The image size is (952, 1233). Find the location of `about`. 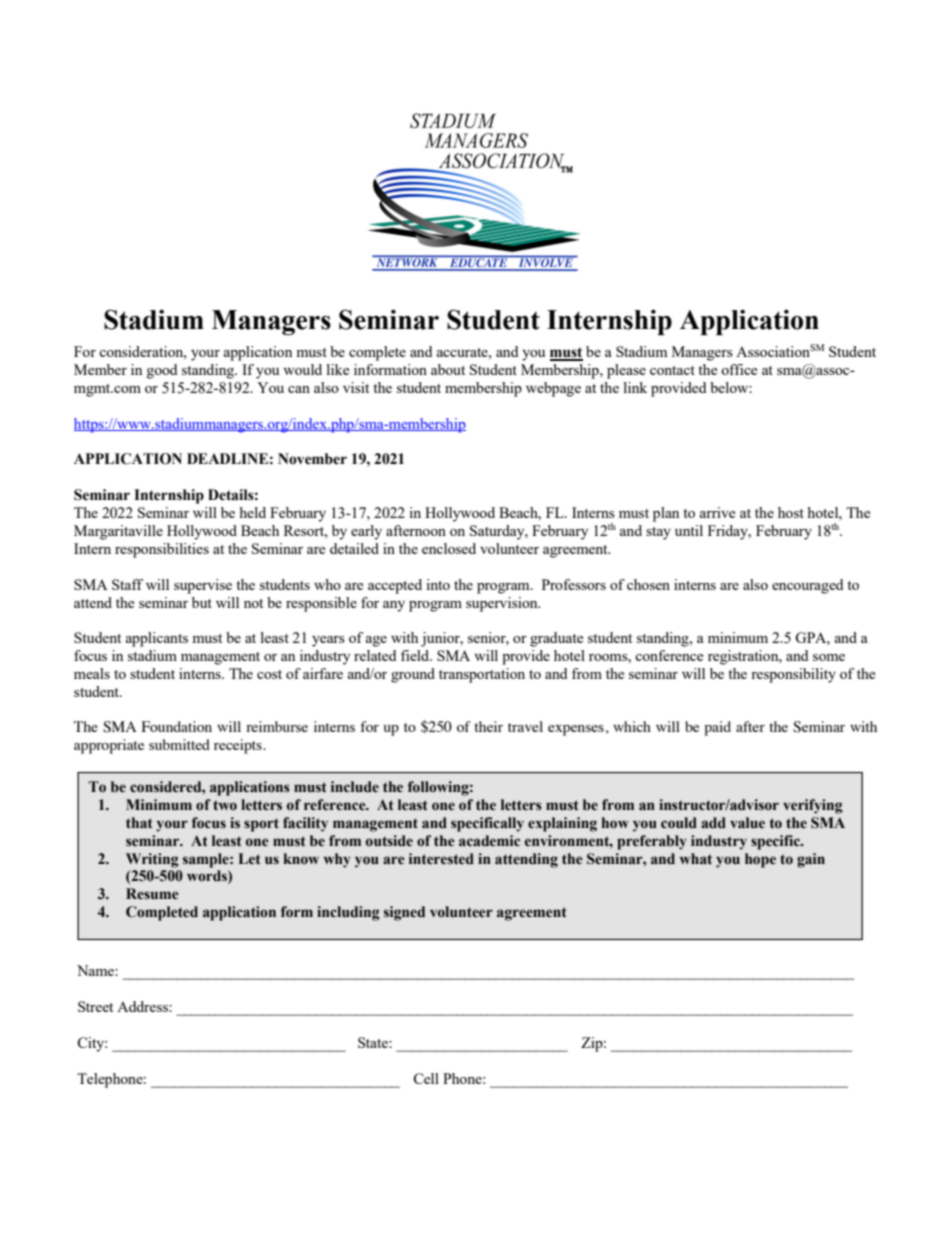

about is located at coordinates (448, 369).
